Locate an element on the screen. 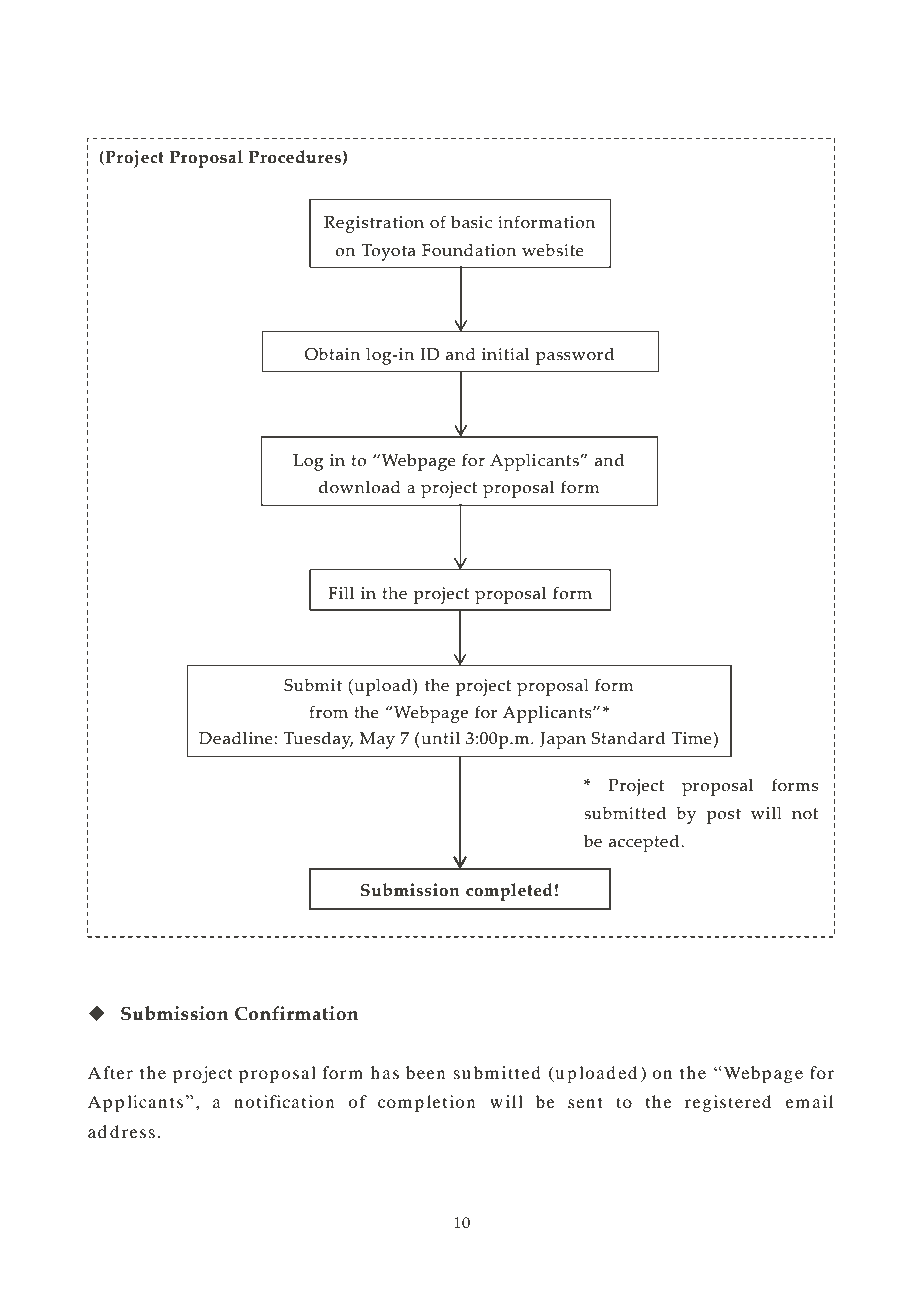 The height and width of the screenshot is (1308, 924). Confirmation is located at coordinates (296, 1013).
